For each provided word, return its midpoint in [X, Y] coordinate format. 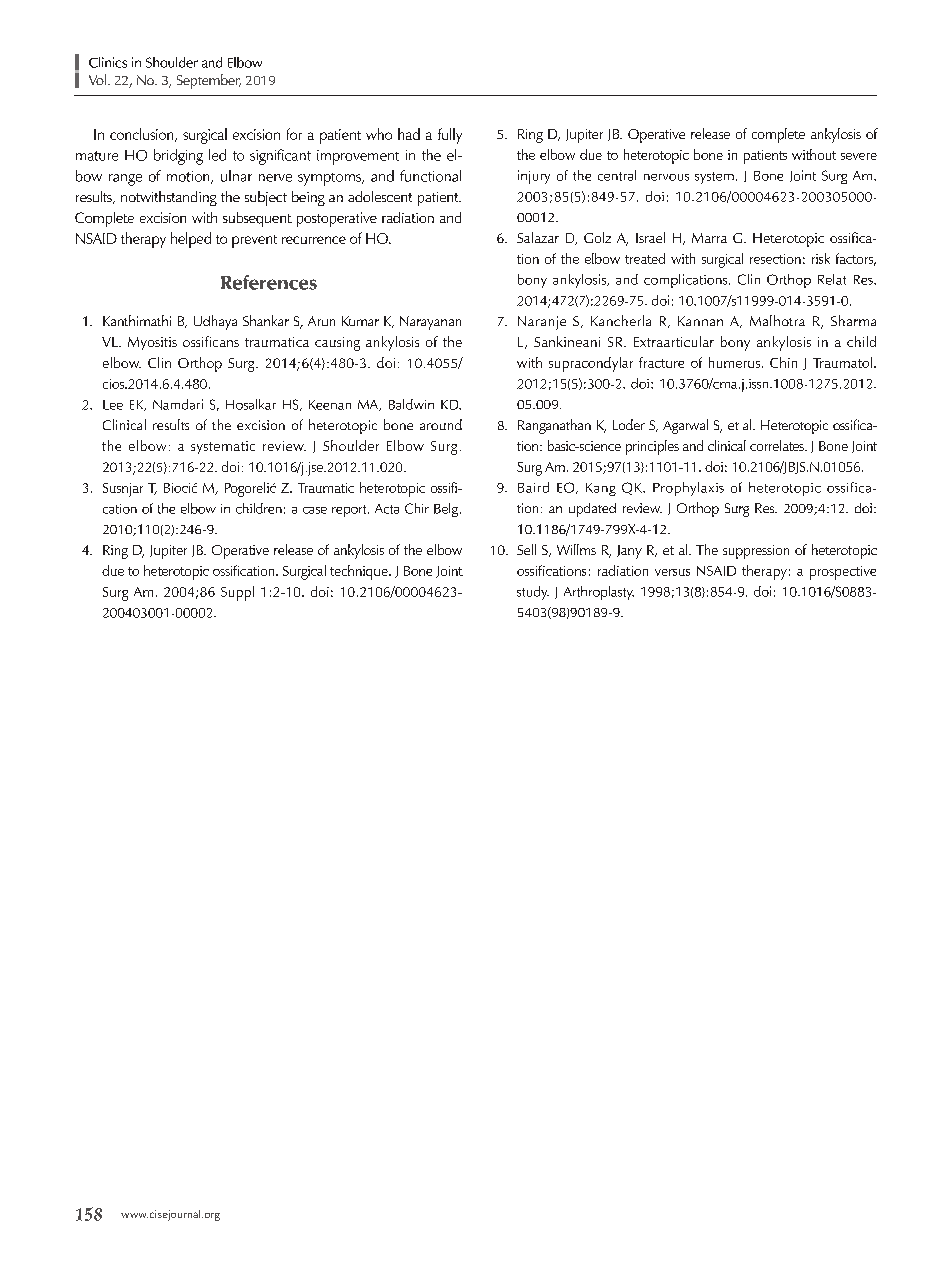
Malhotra [777, 320]
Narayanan [430, 323]
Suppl [237, 593]
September [209, 81]
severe [859, 156]
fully [450, 136]
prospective [843, 573]
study [533, 593]
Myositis [152, 343]
